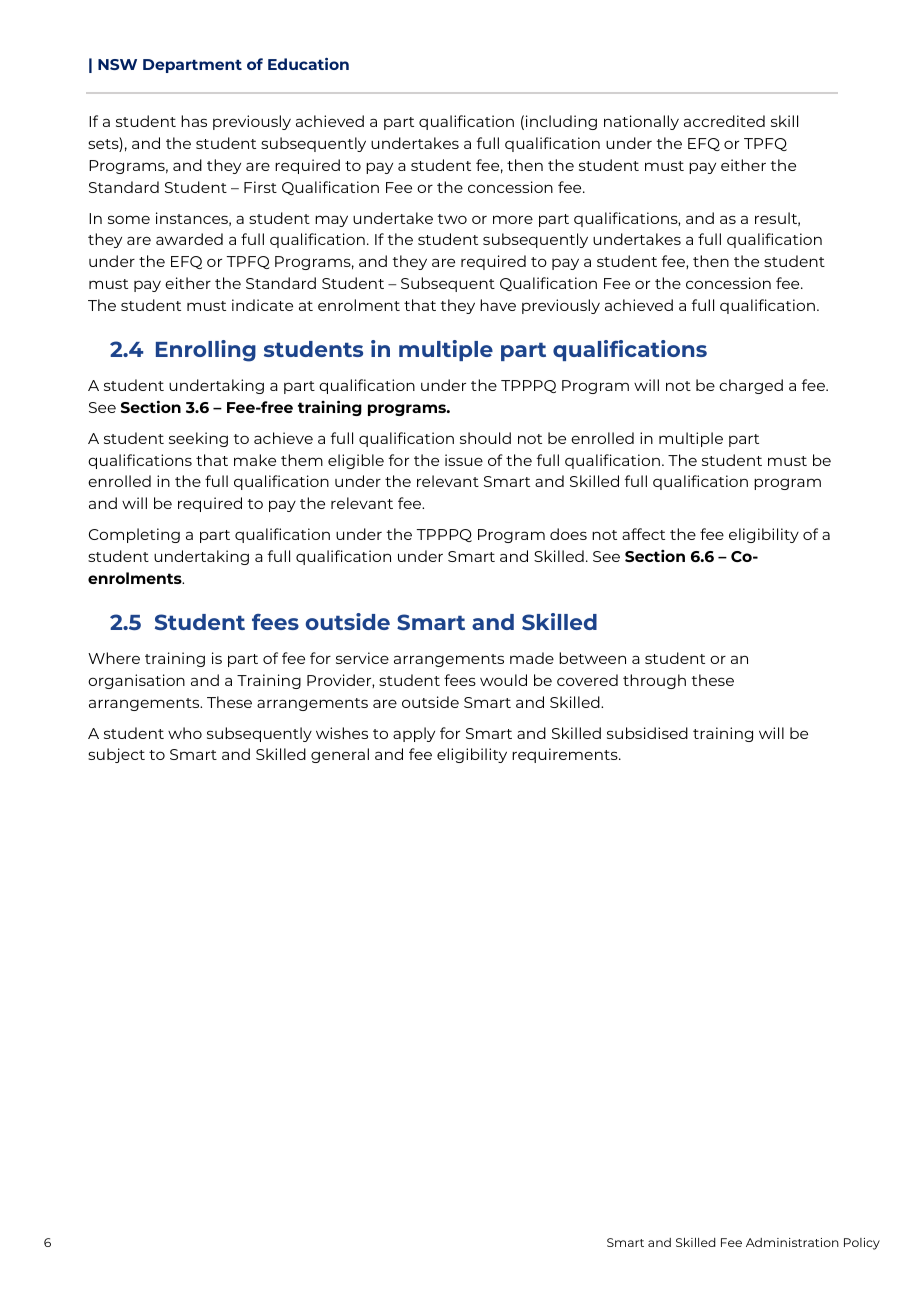 This image has width=924, height=1308. What do you see at coordinates (724, 121) in the image?
I see `accredited` at bounding box center [724, 121].
